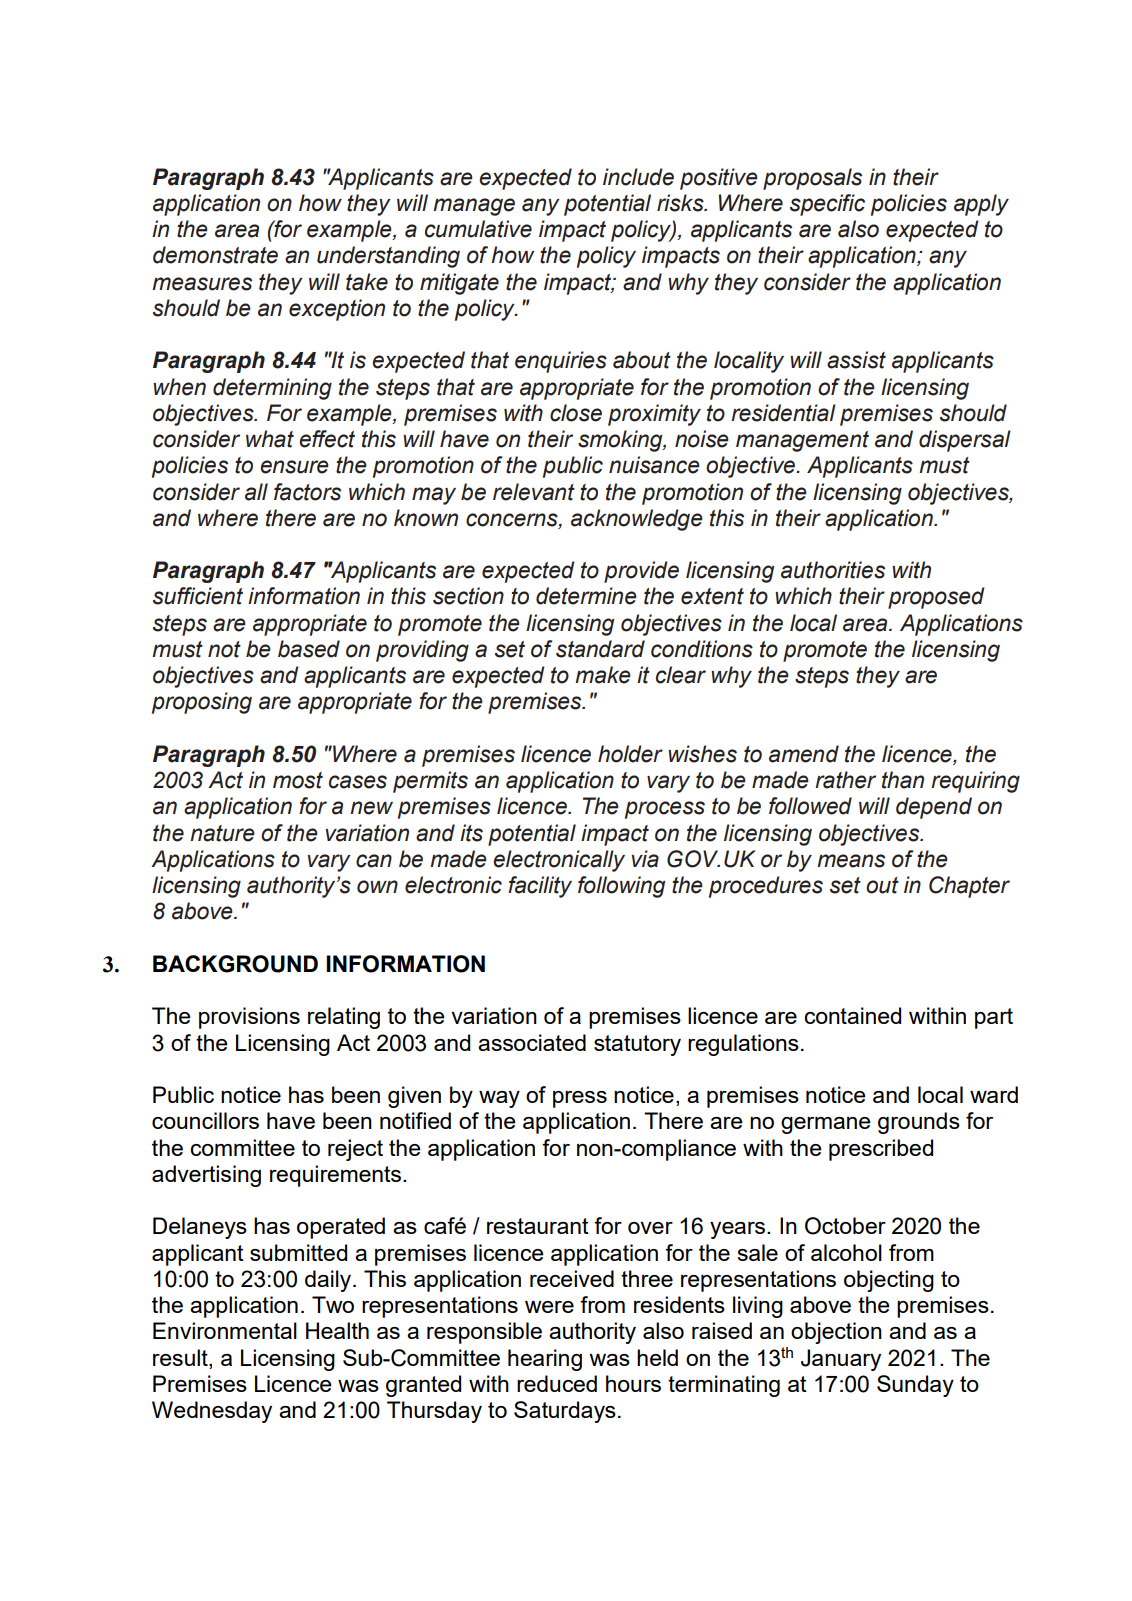  What do you see at coordinates (630, 754) in the page?
I see `holder` at bounding box center [630, 754].
